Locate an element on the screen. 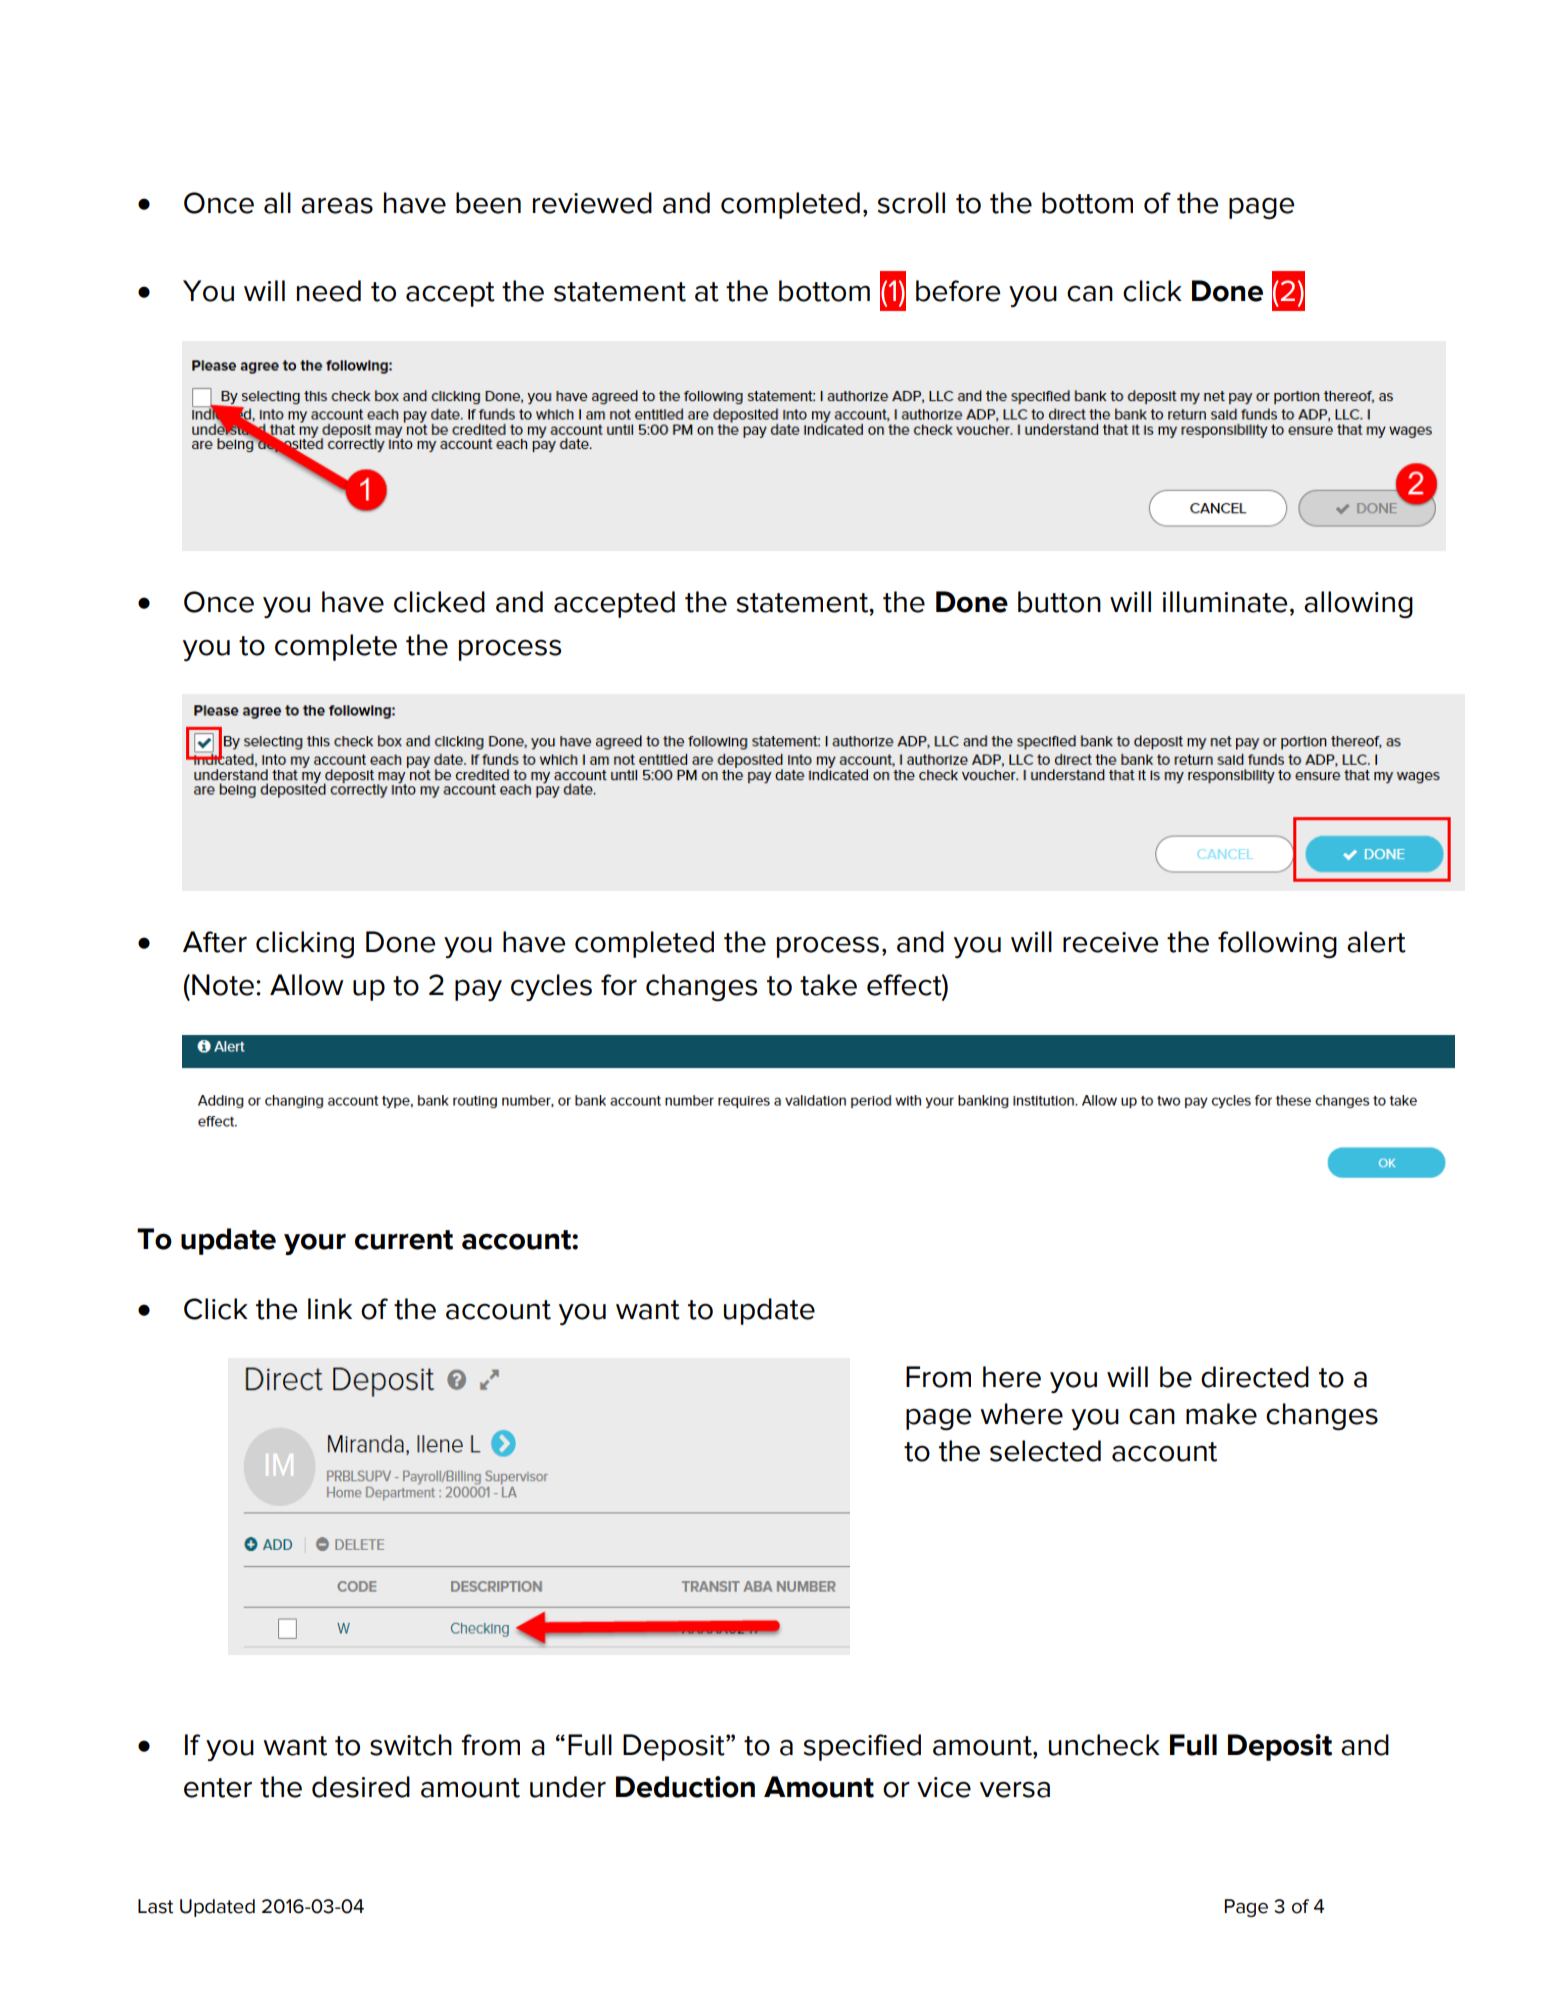  scroll is located at coordinates (911, 203).
